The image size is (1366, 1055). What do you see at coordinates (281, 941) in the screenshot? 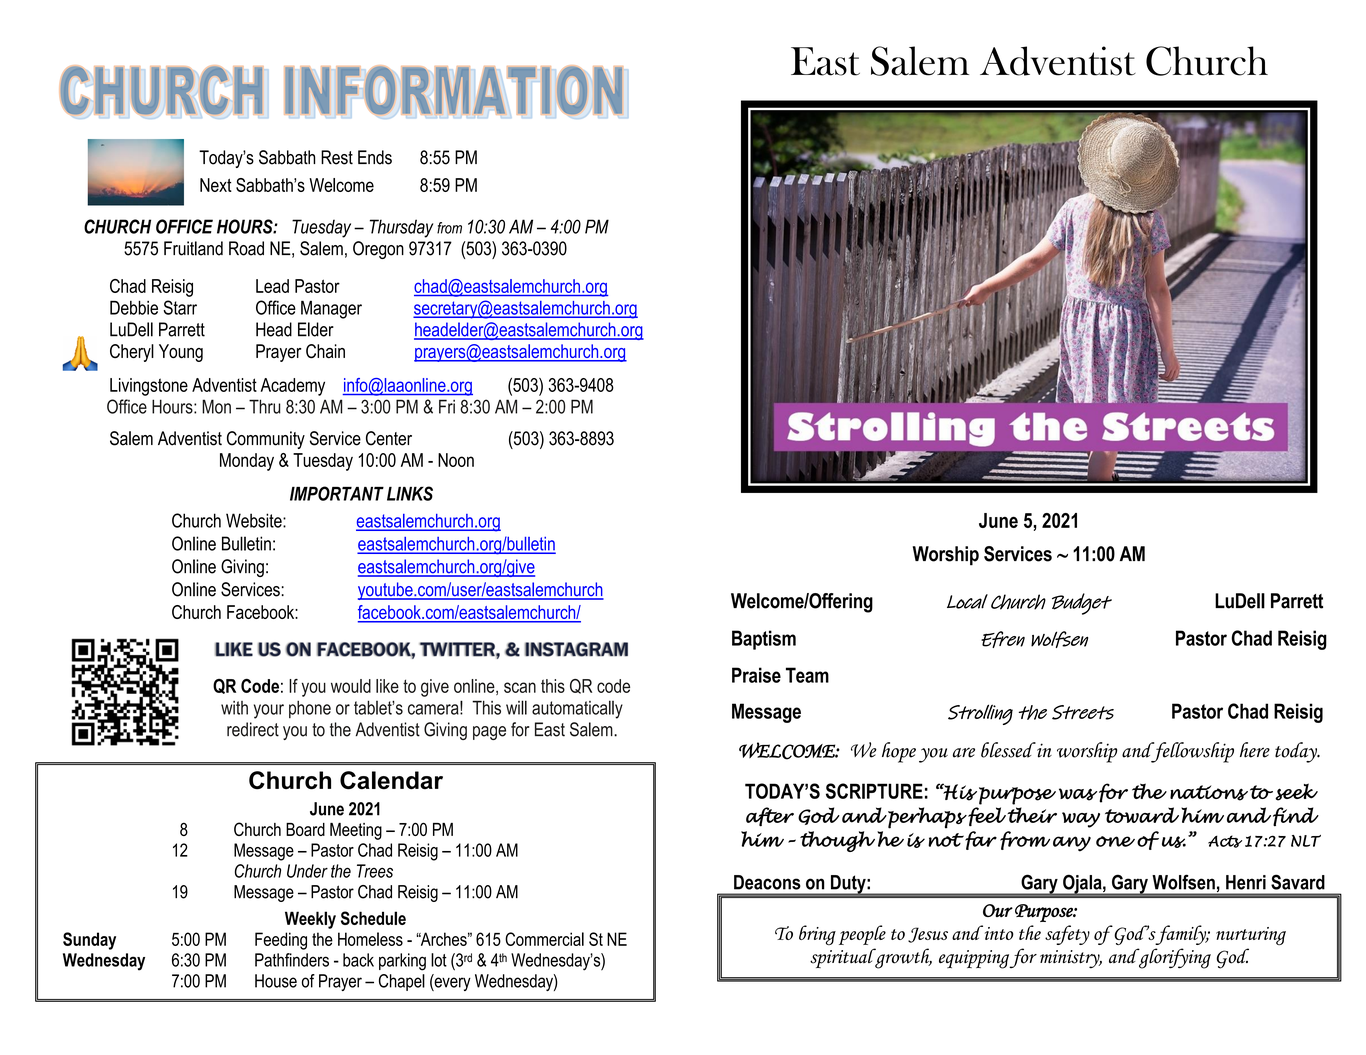
I see `Feeding` at bounding box center [281, 941].
